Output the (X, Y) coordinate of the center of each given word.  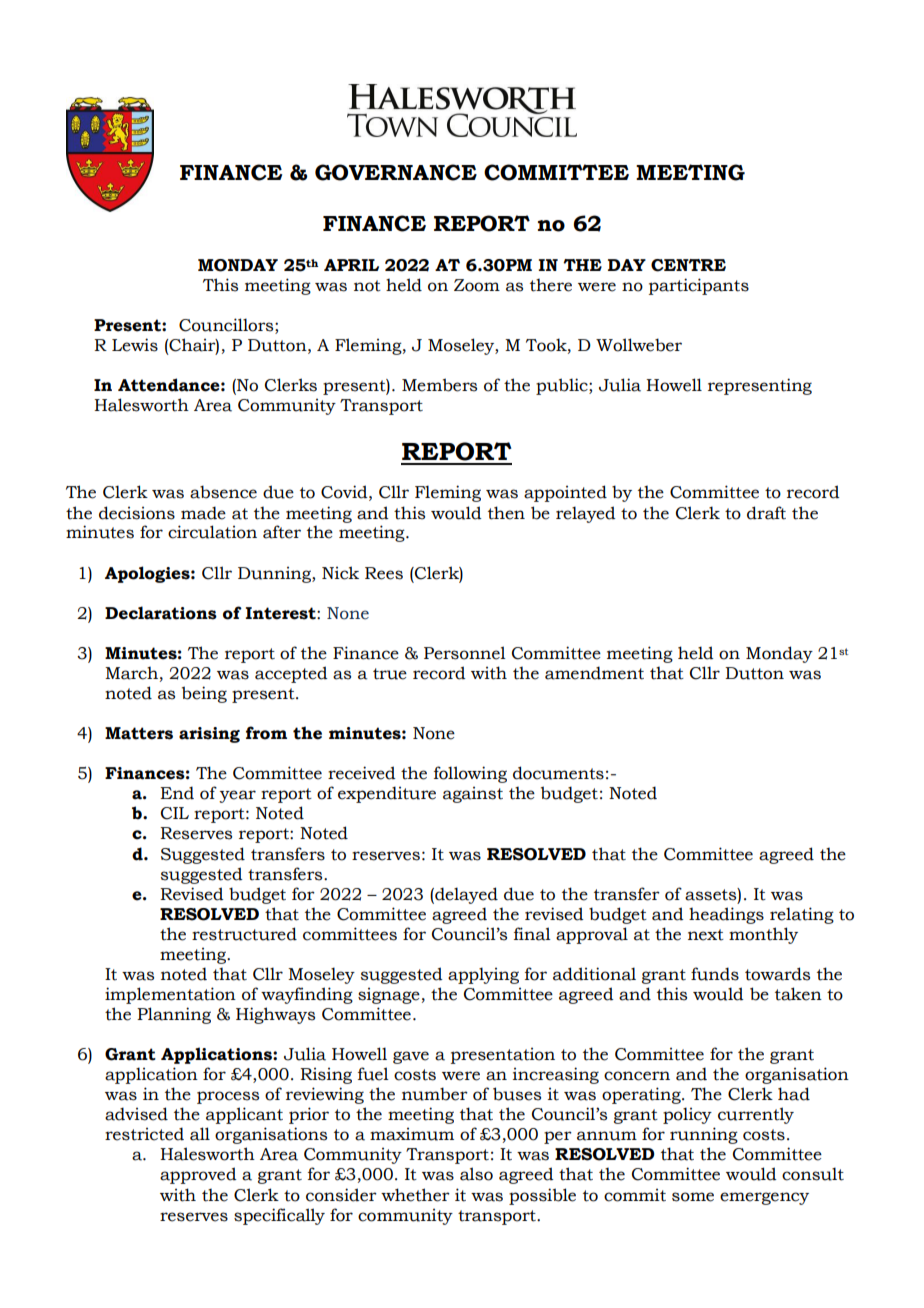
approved (198, 1175)
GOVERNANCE (396, 172)
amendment (594, 673)
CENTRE (688, 265)
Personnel (465, 653)
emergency (764, 1198)
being (204, 694)
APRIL (351, 265)
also (476, 1174)
